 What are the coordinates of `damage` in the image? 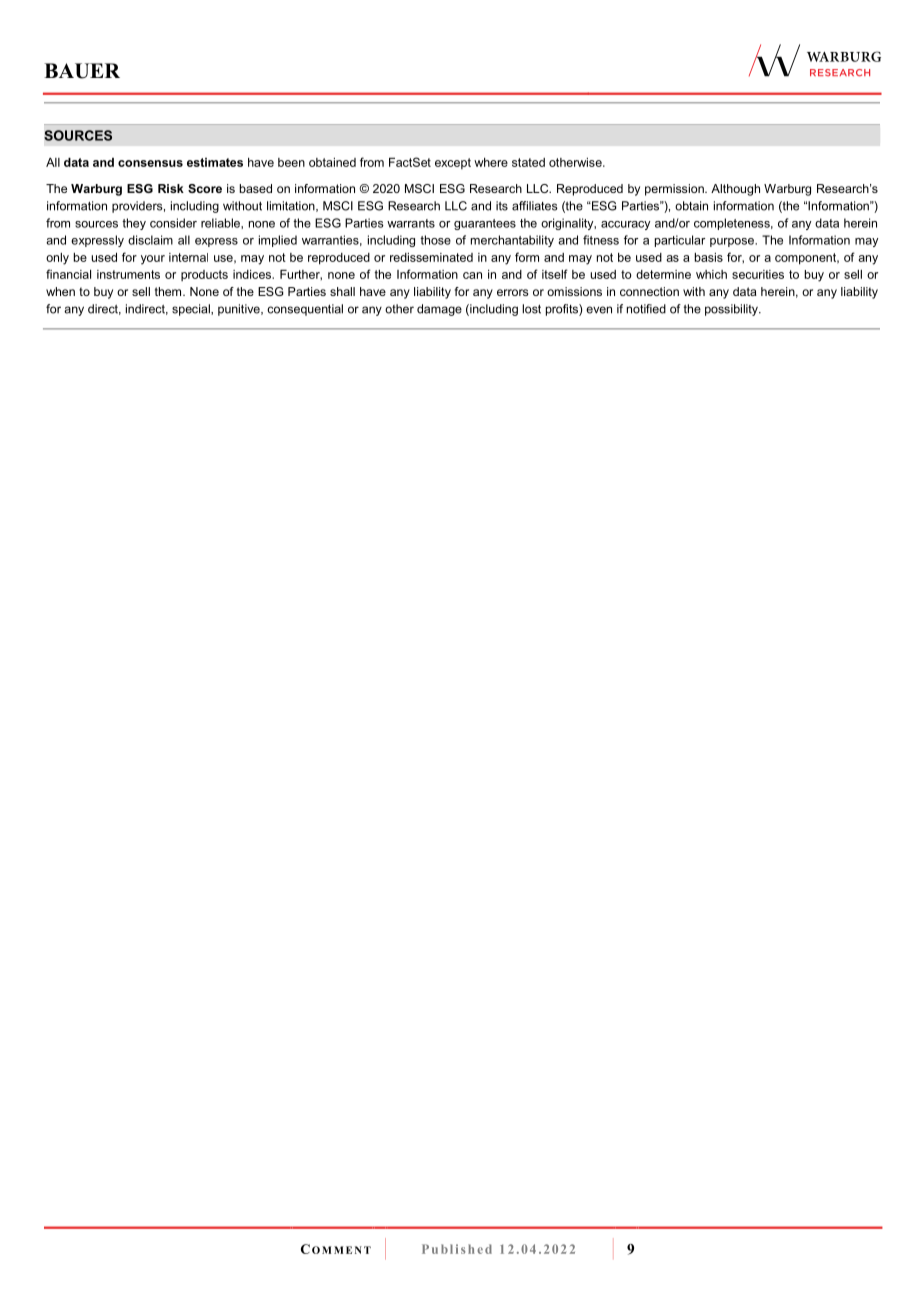 It's located at (439, 310).
